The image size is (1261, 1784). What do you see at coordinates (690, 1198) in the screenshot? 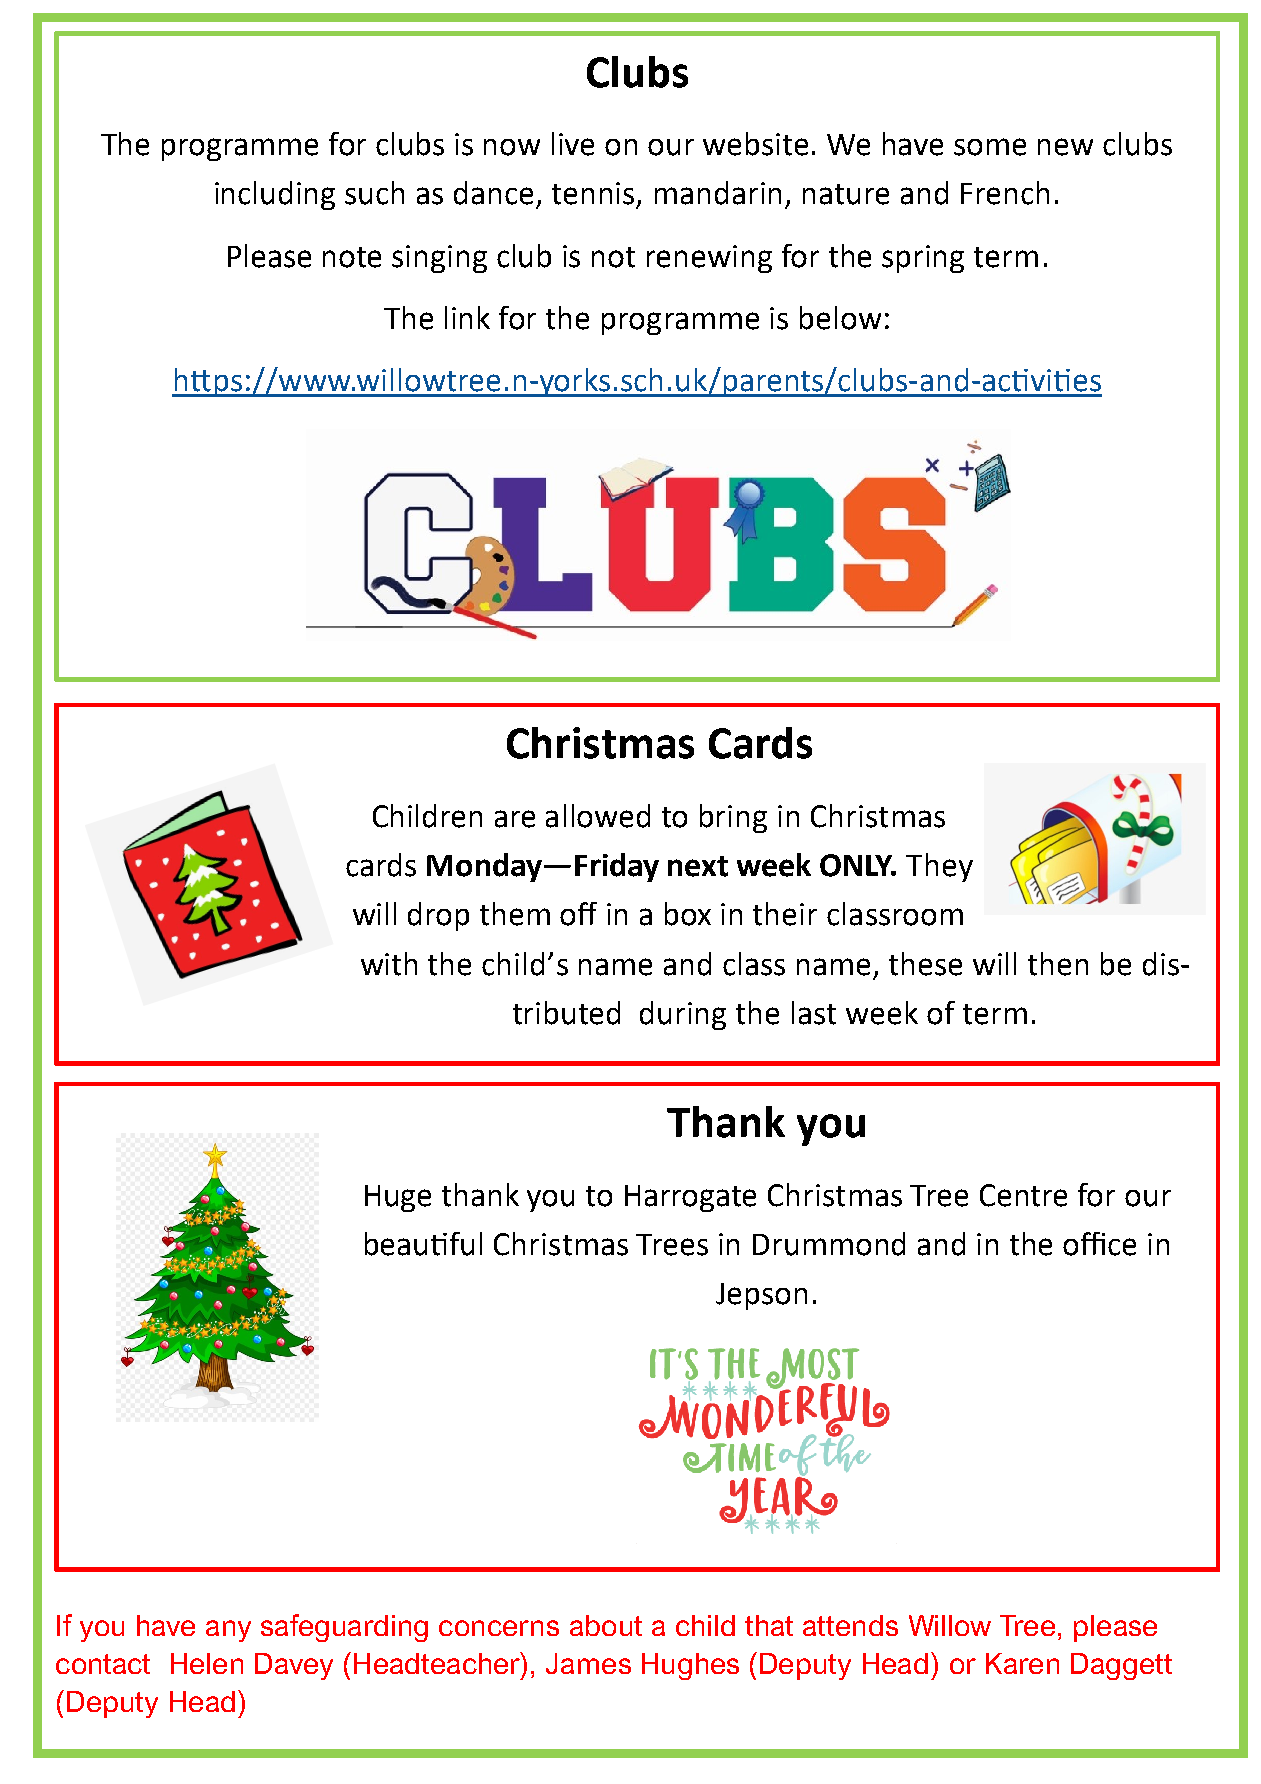
I see `Harrogate` at bounding box center [690, 1198].
